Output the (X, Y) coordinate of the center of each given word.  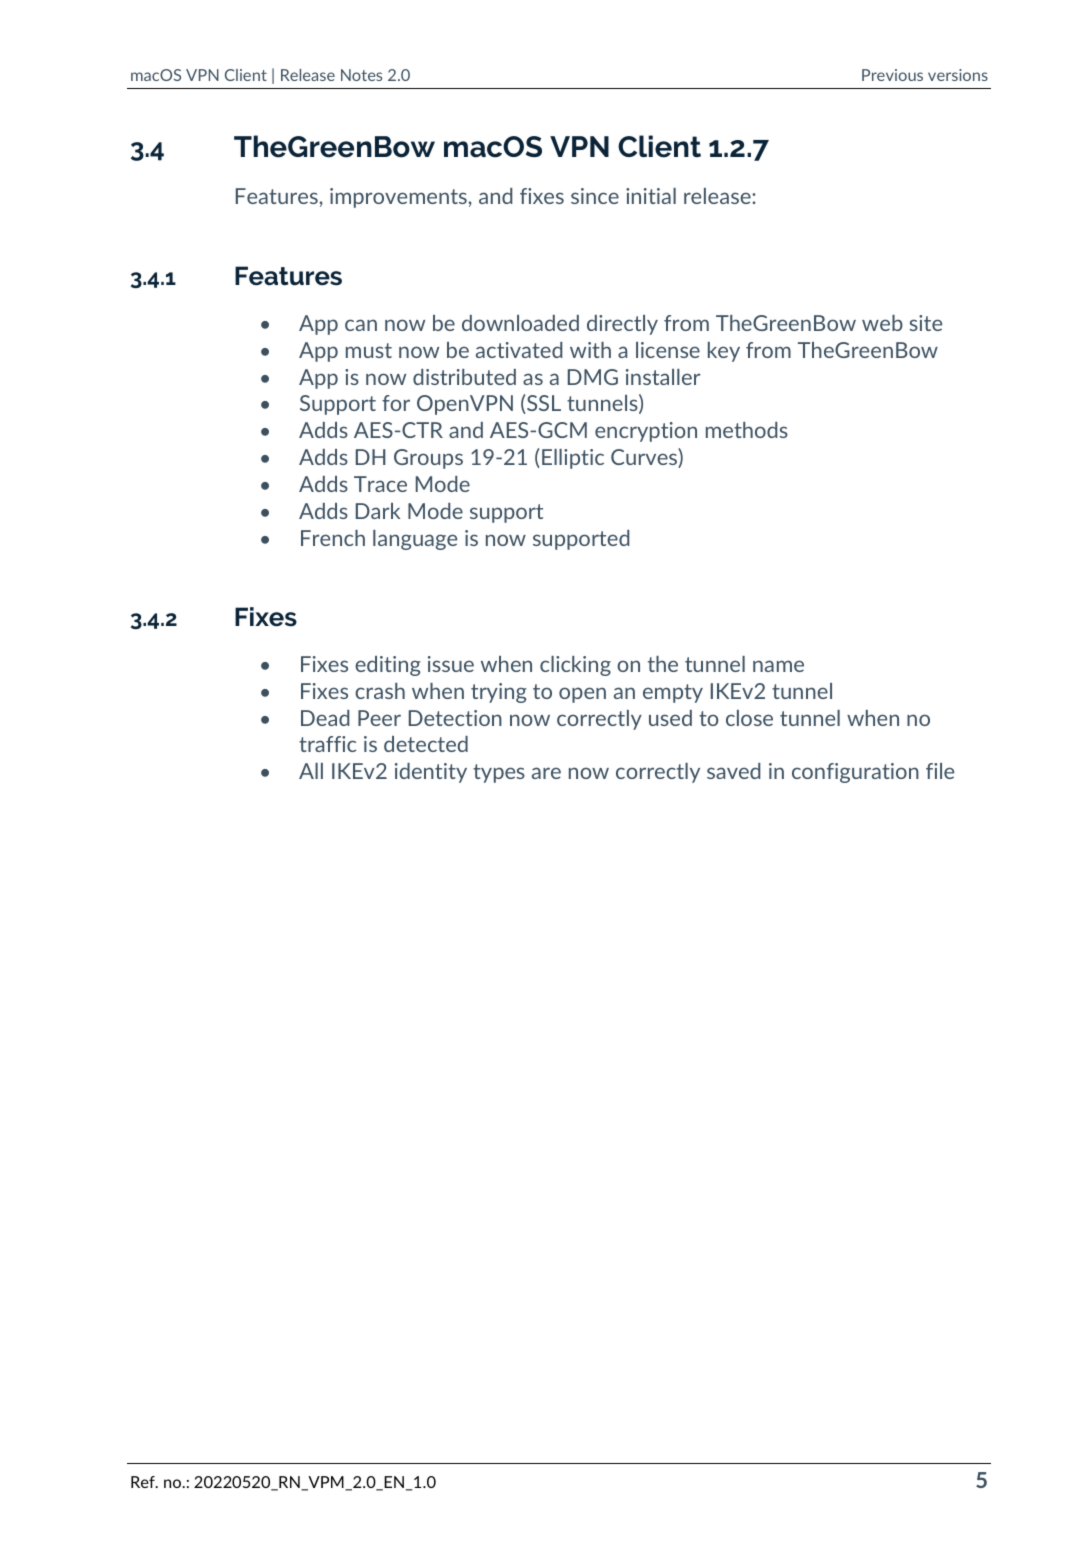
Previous (892, 75)
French (333, 538)
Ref (144, 1482)
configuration (855, 773)
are (546, 773)
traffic (327, 744)
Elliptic (573, 459)
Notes (361, 75)
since (595, 196)
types (499, 773)
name (778, 666)
